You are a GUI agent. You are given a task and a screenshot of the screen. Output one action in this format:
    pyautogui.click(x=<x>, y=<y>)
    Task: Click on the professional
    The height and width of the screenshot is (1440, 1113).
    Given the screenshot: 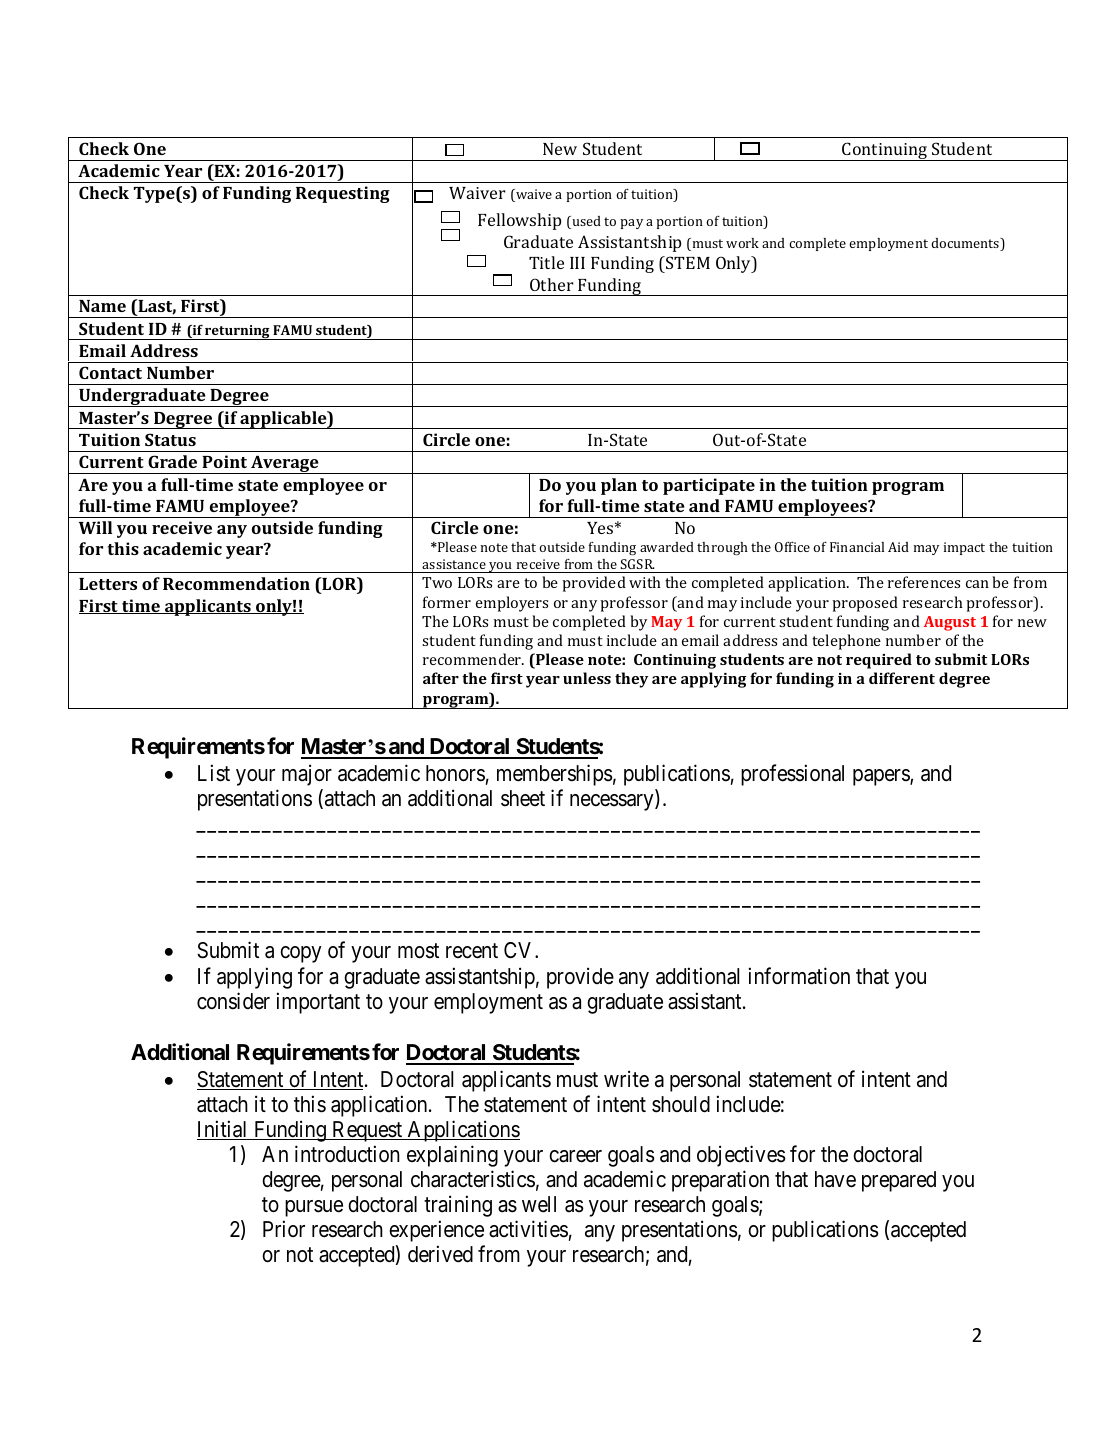 What is the action you would take?
    pyautogui.click(x=792, y=775)
